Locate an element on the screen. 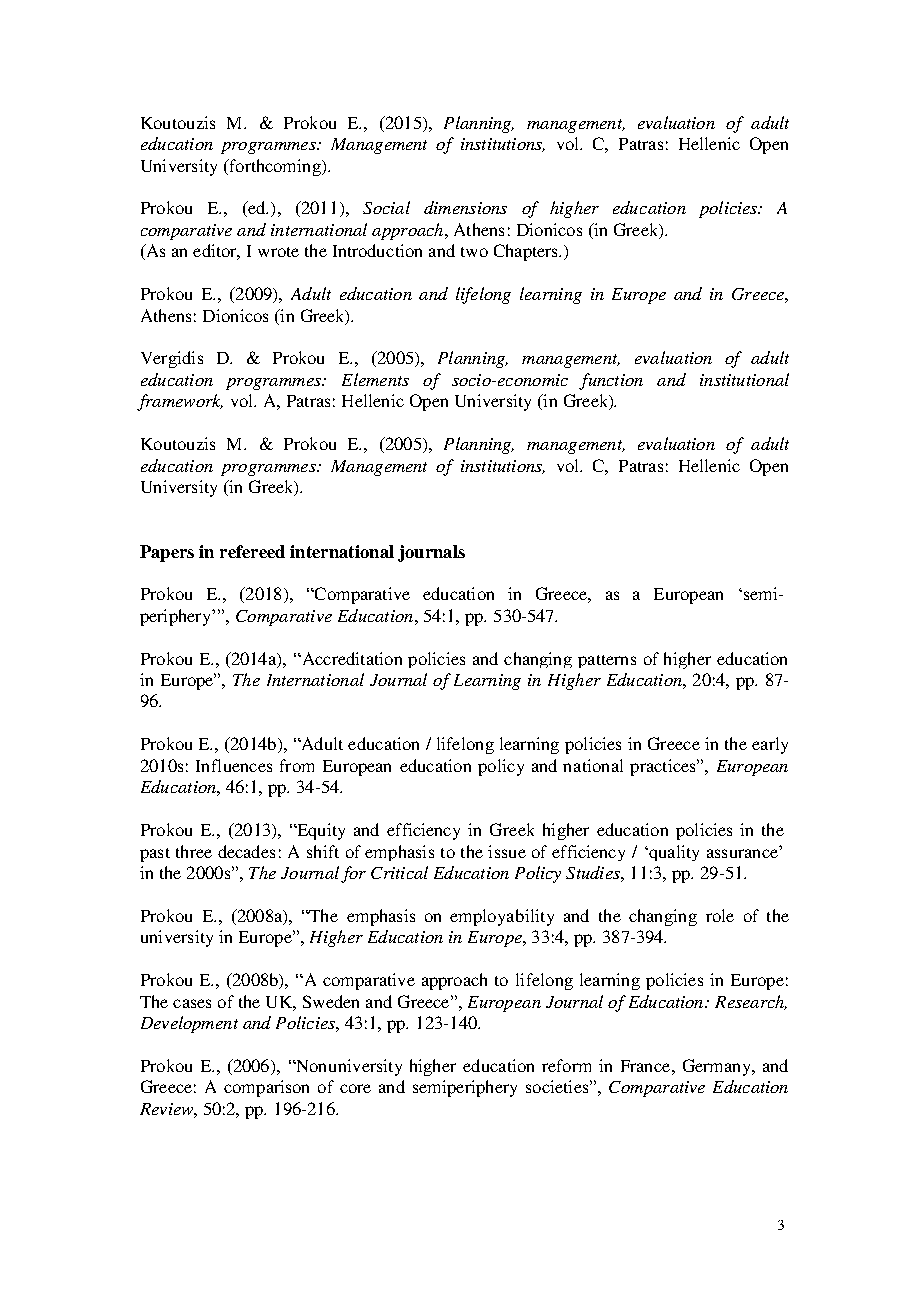  forthcoming is located at coordinates (275, 167).
